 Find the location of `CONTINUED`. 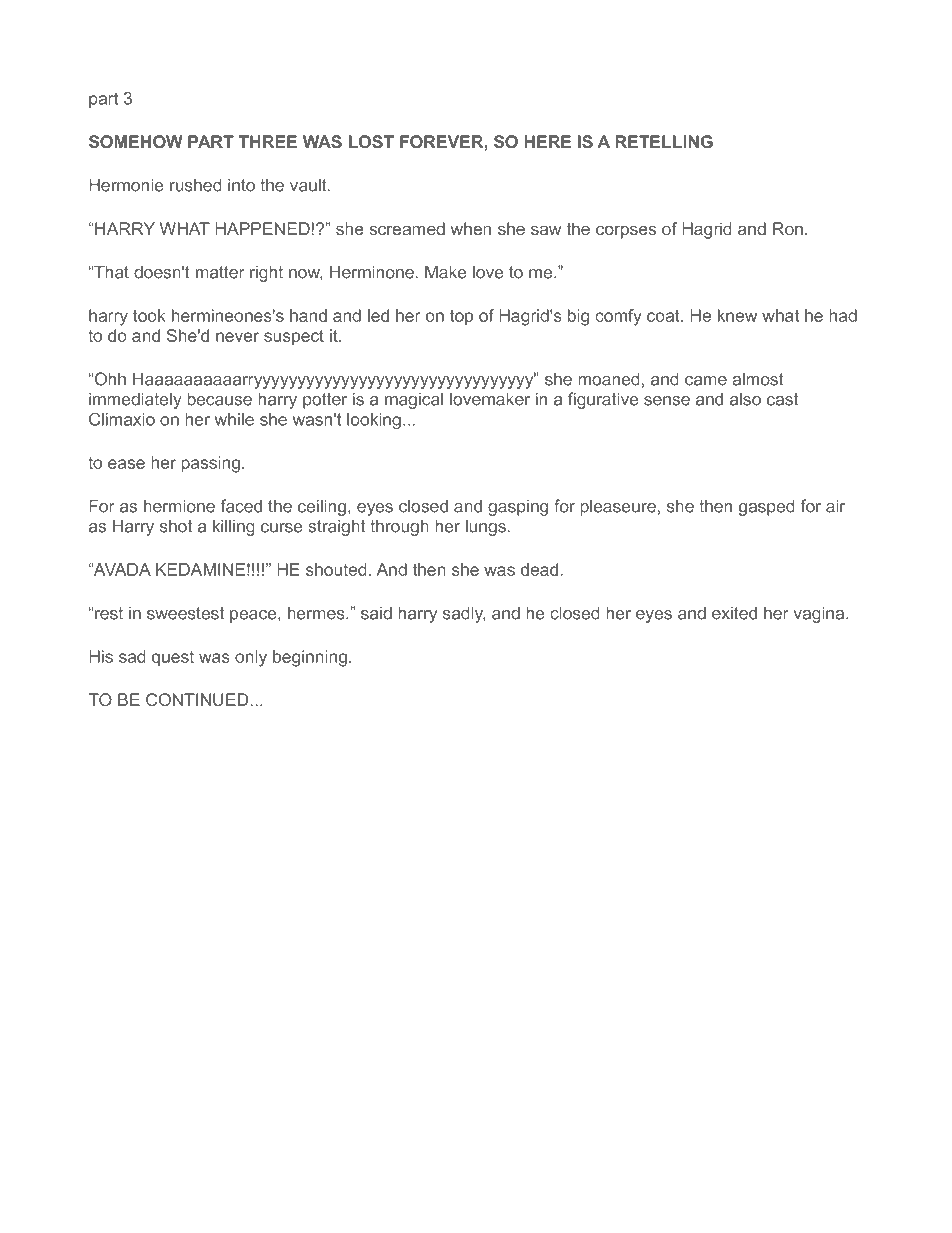

CONTINUED is located at coordinates (197, 699).
